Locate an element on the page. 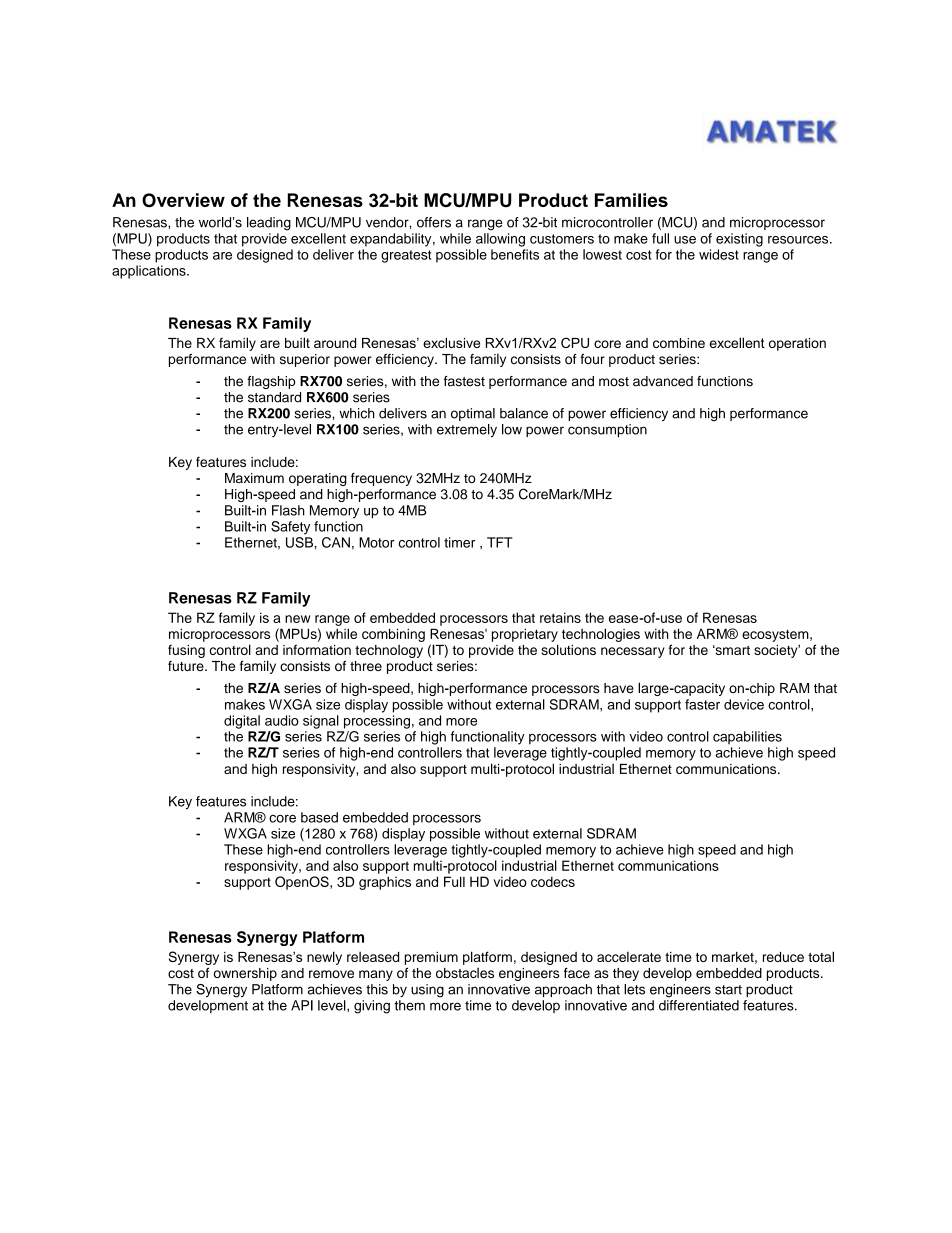  existing is located at coordinates (739, 240).
